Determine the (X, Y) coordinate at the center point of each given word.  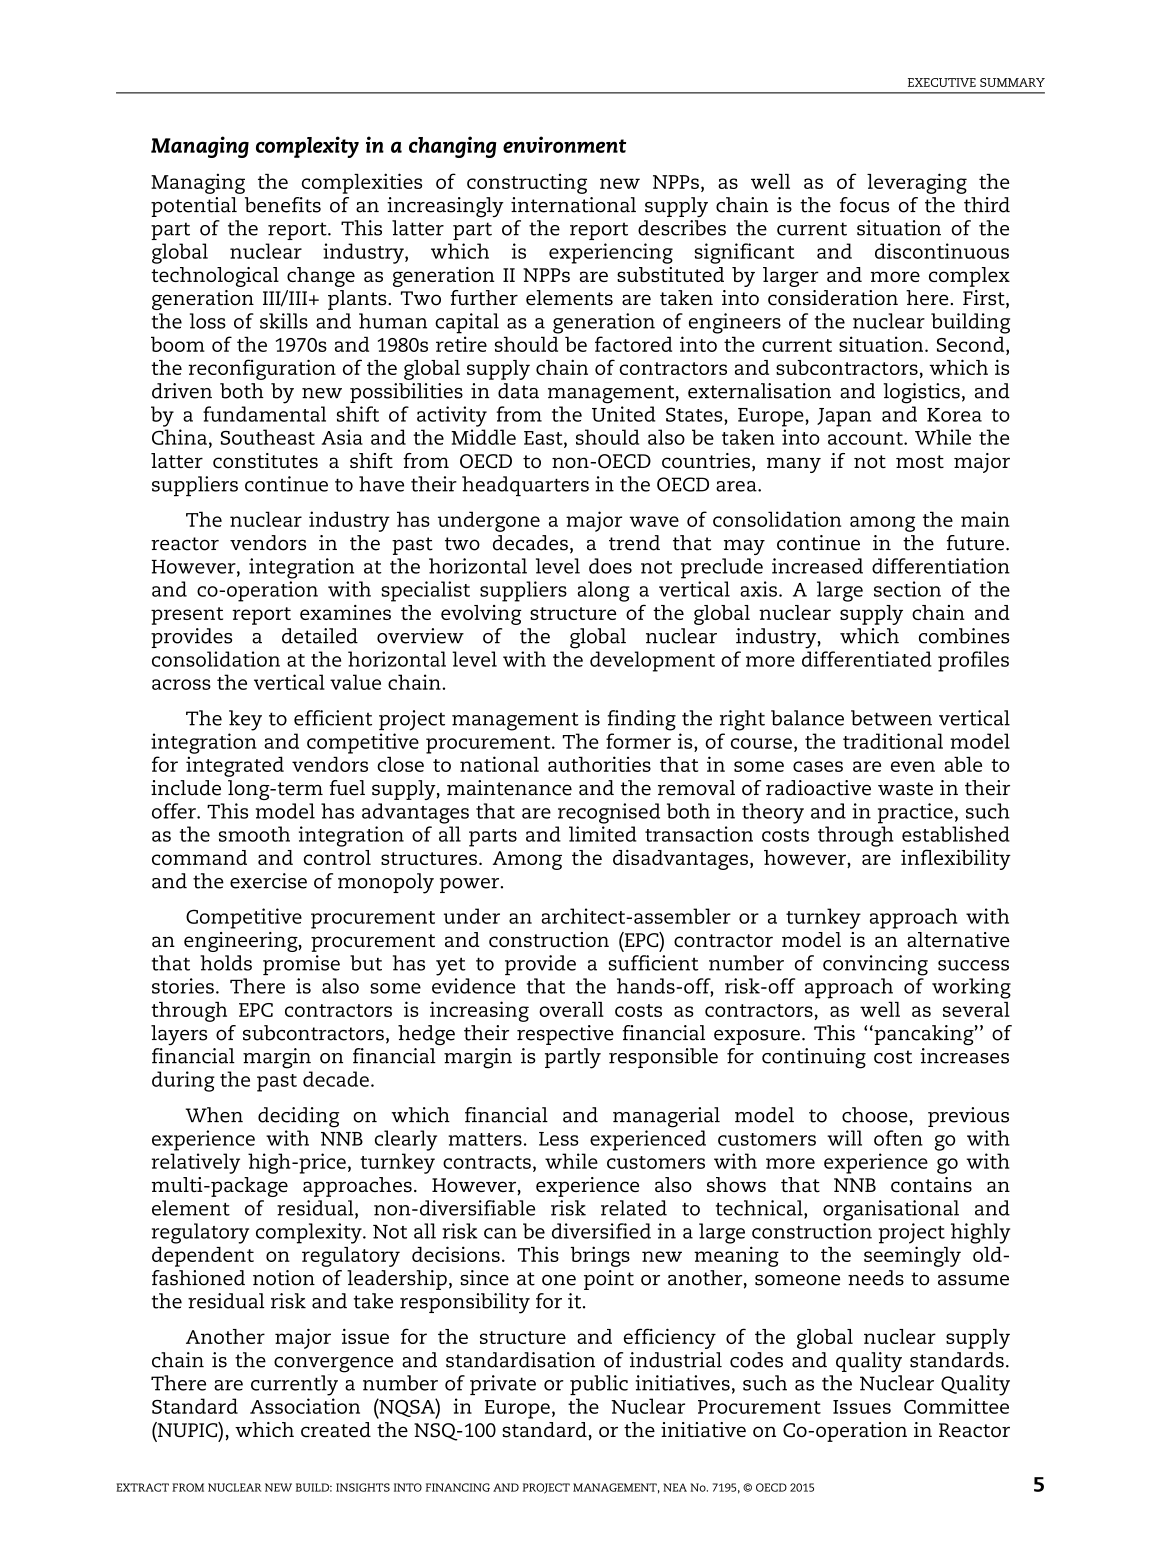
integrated (235, 766)
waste (905, 789)
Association (305, 1406)
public (599, 1385)
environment (564, 144)
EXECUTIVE (942, 82)
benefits (283, 205)
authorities (599, 764)
